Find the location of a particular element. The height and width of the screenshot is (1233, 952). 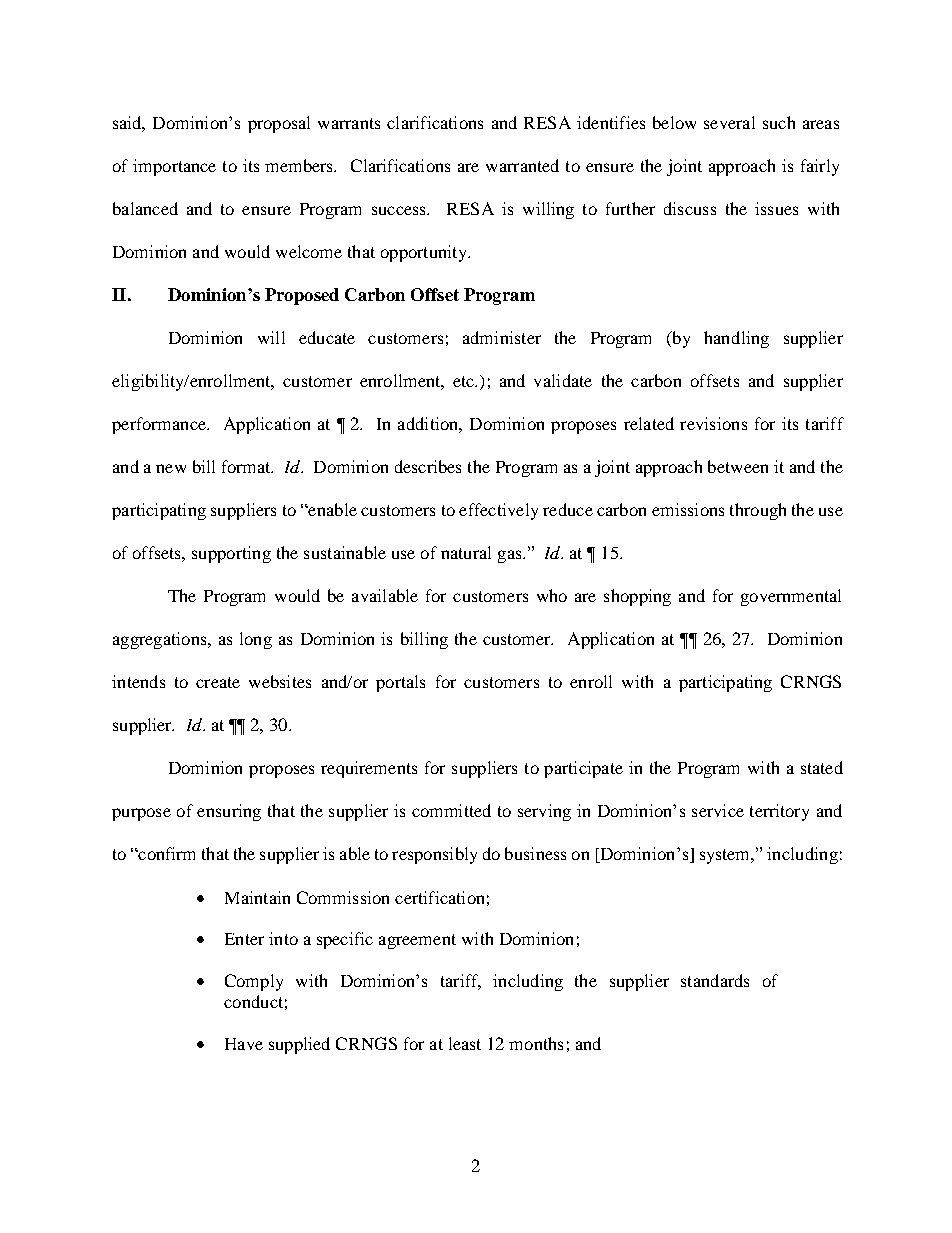

supporting is located at coordinates (231, 554).
